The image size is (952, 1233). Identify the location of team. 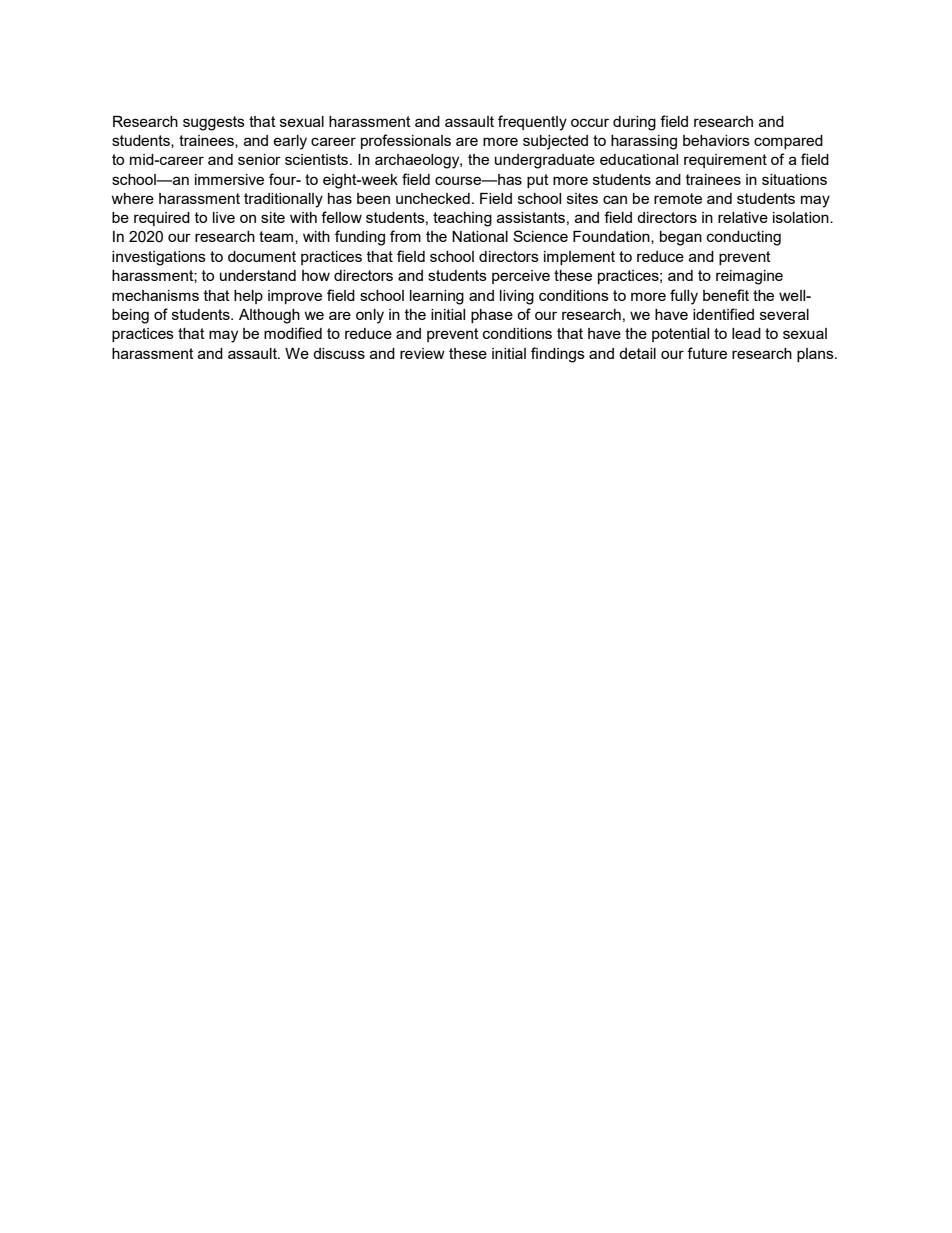
(277, 237).
